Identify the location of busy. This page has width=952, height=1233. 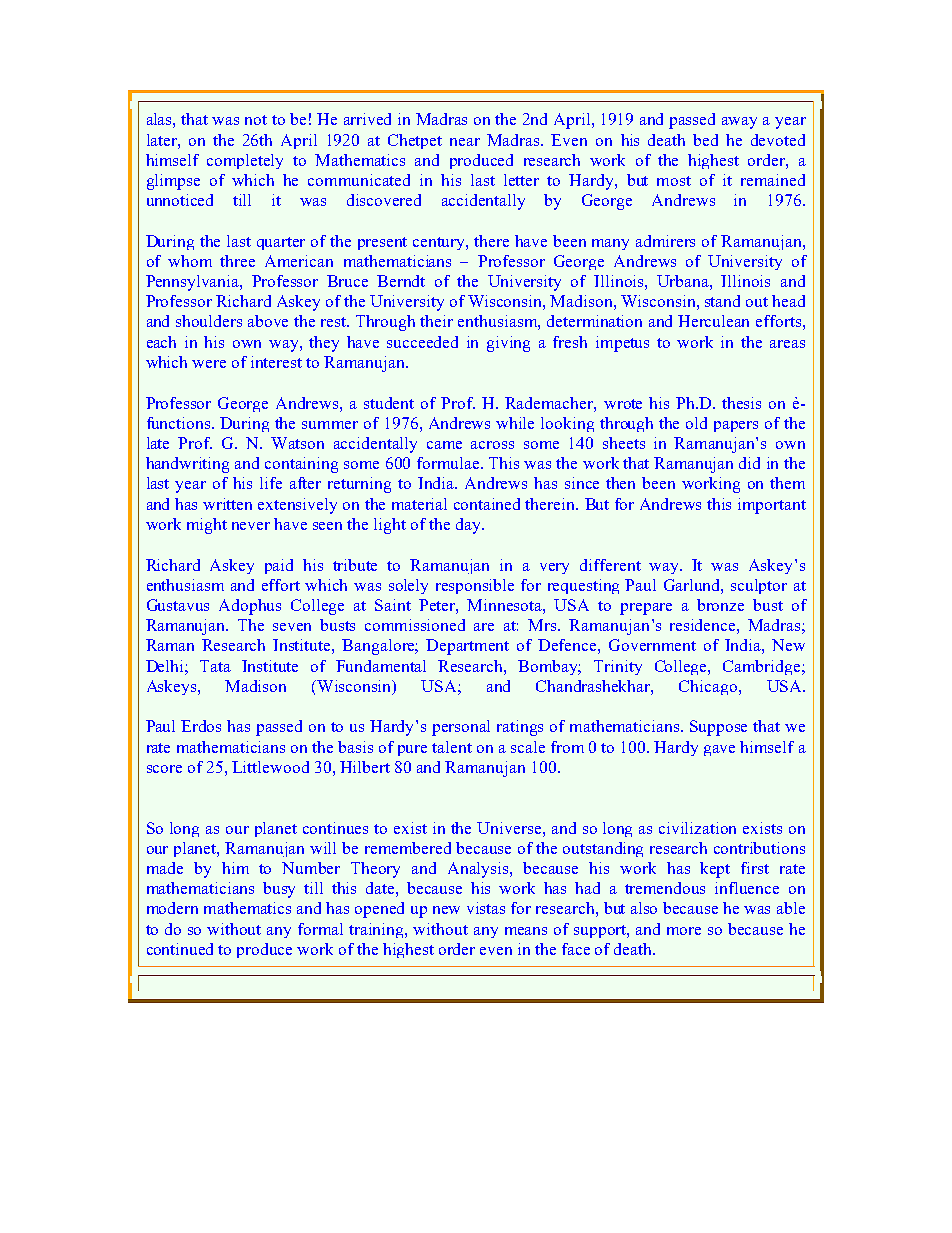
(279, 890).
